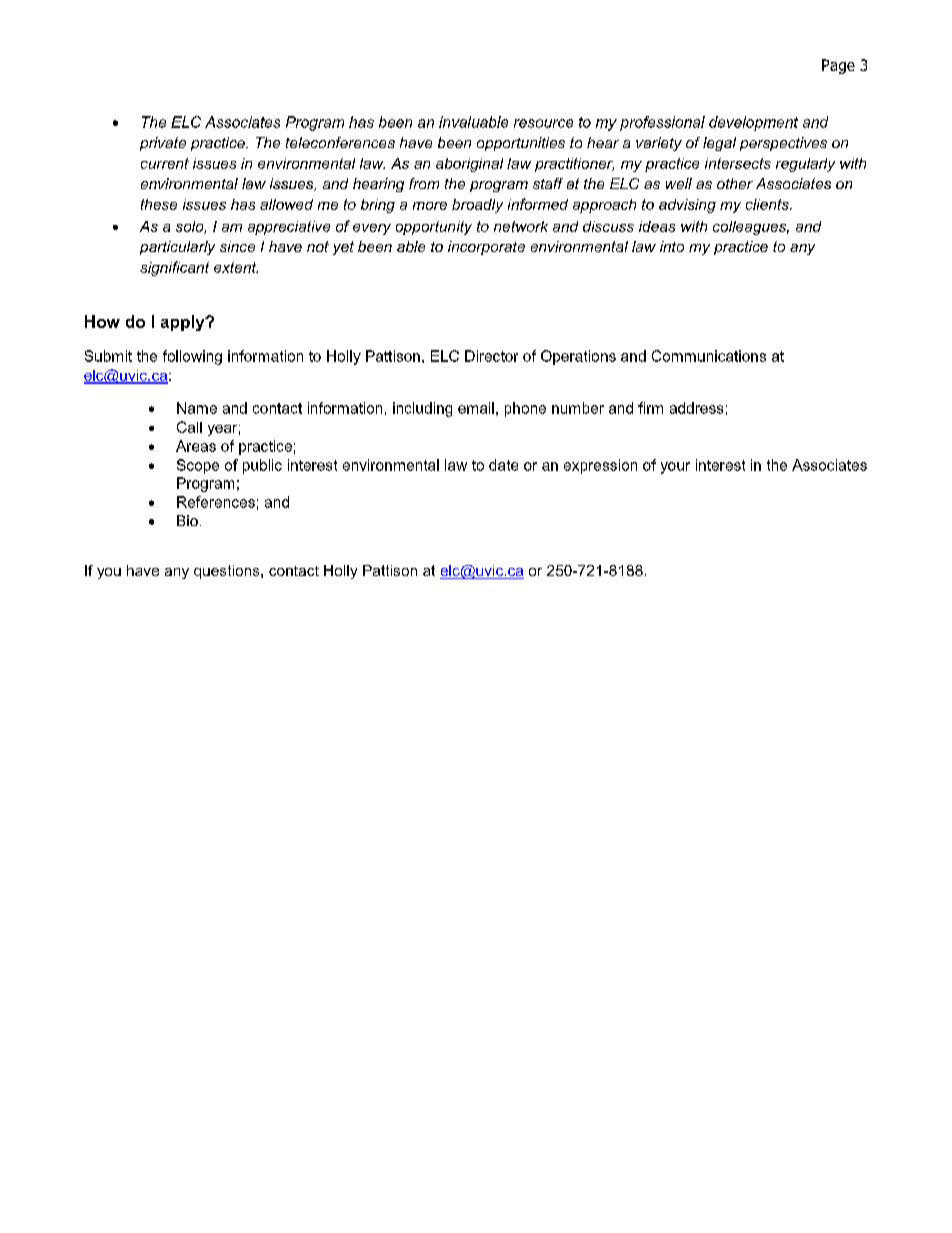 The height and width of the screenshot is (1233, 952). What do you see at coordinates (675, 468) in the screenshot?
I see `your` at bounding box center [675, 468].
